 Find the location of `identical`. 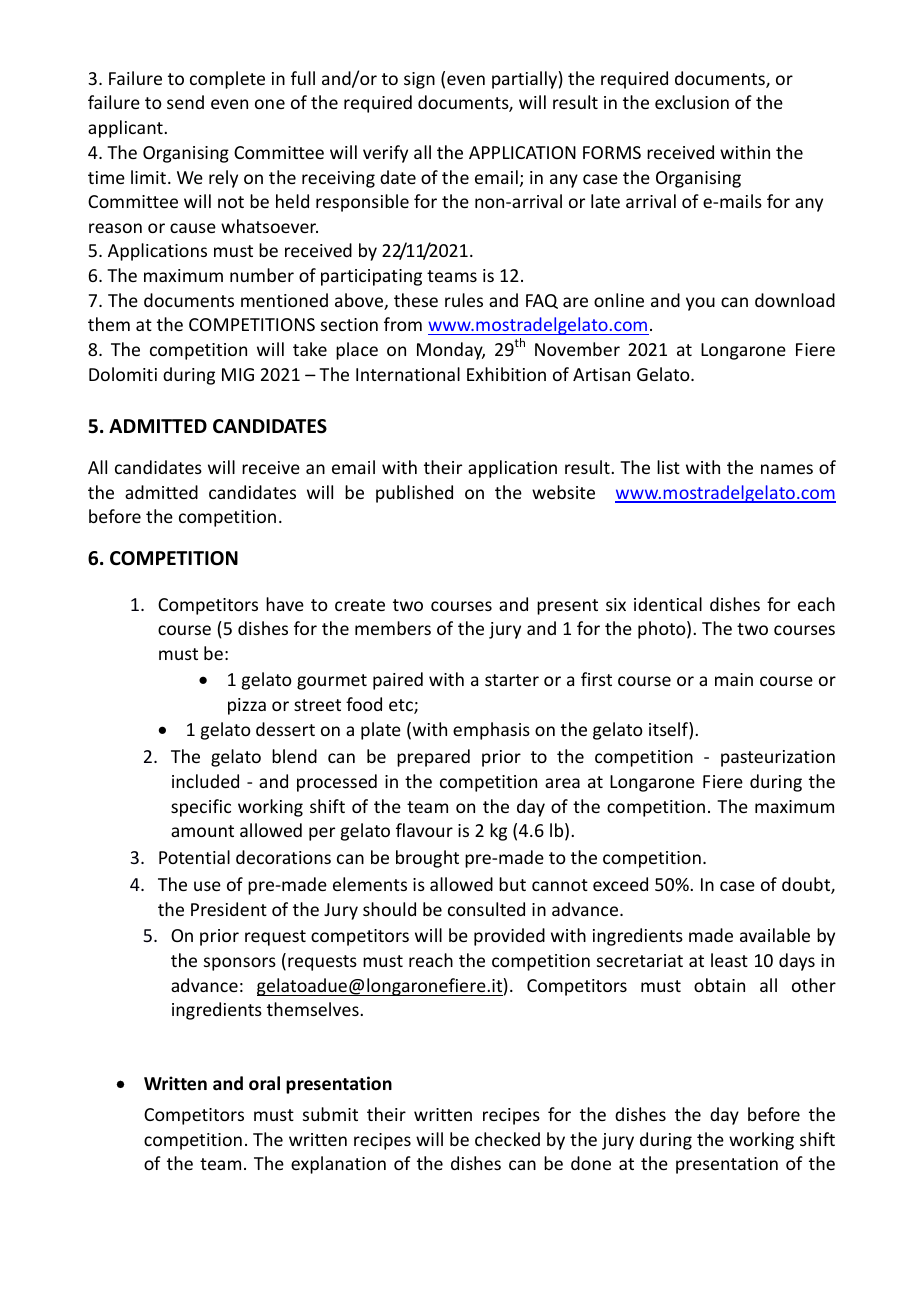

identical is located at coordinates (668, 604).
